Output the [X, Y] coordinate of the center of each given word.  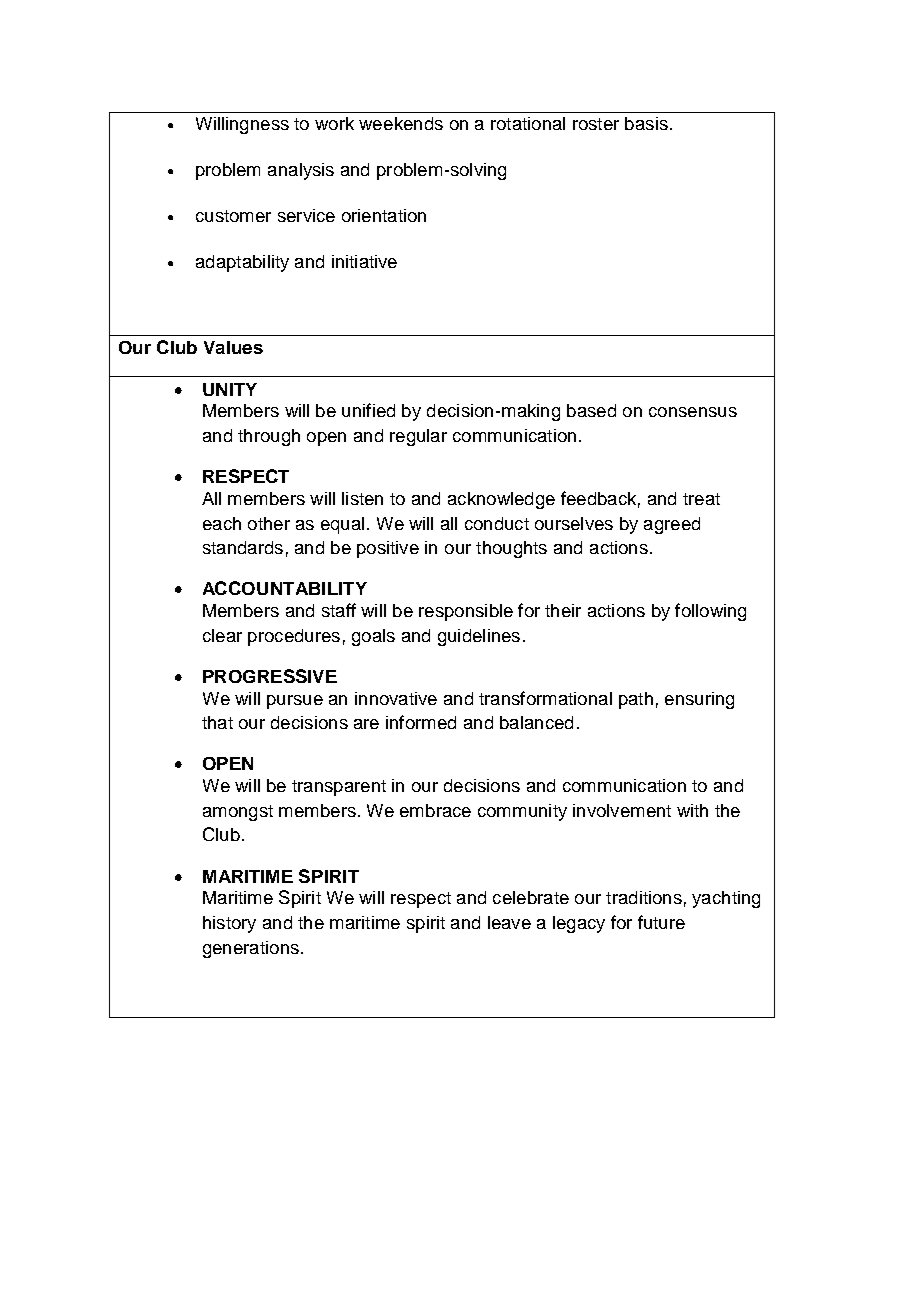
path [636, 700]
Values [233, 347]
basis [646, 123]
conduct [497, 523]
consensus [693, 412]
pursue [295, 702]
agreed [672, 525]
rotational [528, 123]
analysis [301, 171]
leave [509, 922]
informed [421, 722]
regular [418, 437]
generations [251, 949]
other [269, 523]
